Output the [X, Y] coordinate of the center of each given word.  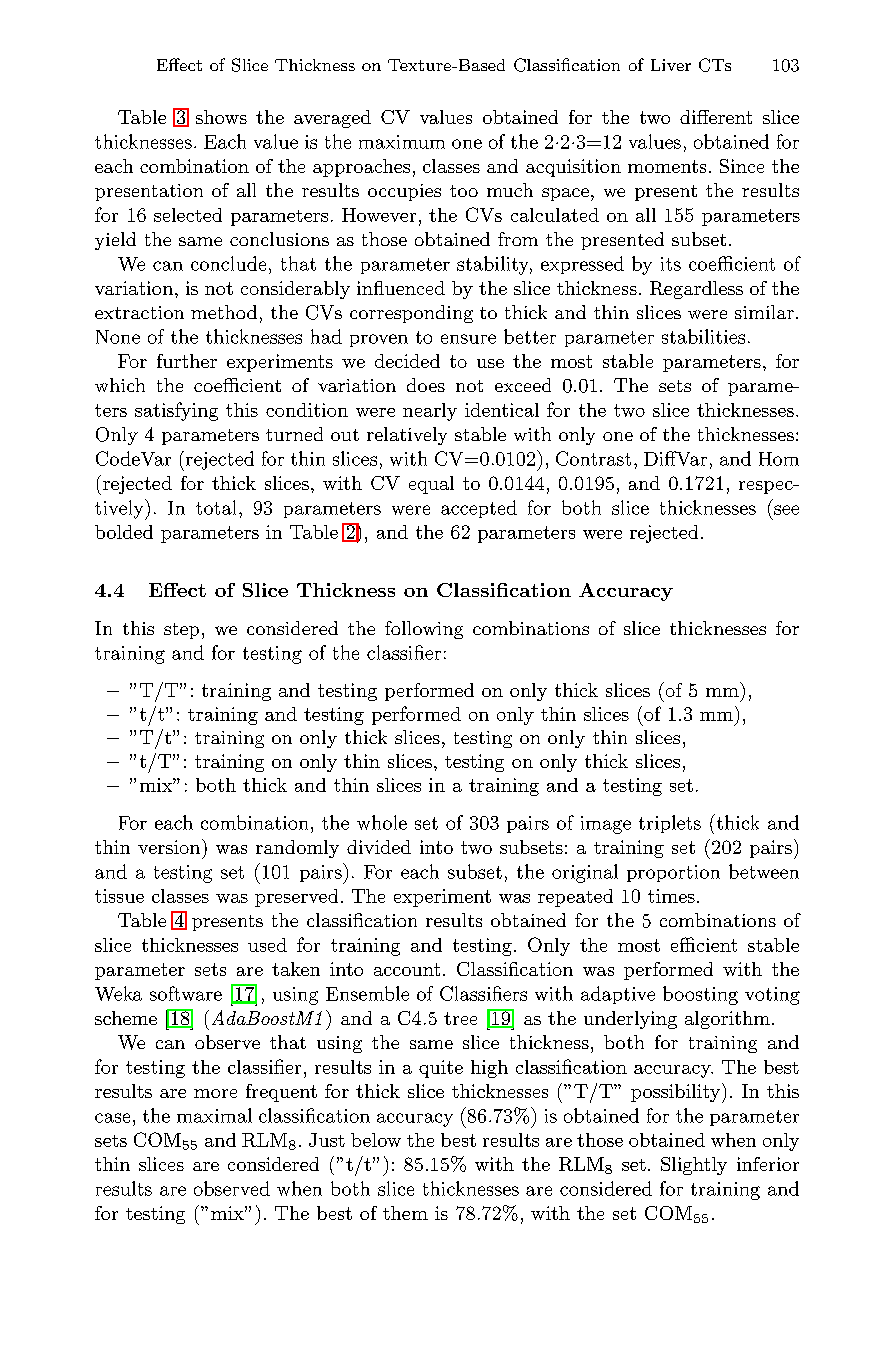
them [405, 1213]
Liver [671, 65]
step [181, 631]
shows [221, 117]
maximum [402, 142]
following [424, 630]
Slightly [694, 1166]
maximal [214, 1115]
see [786, 510]
